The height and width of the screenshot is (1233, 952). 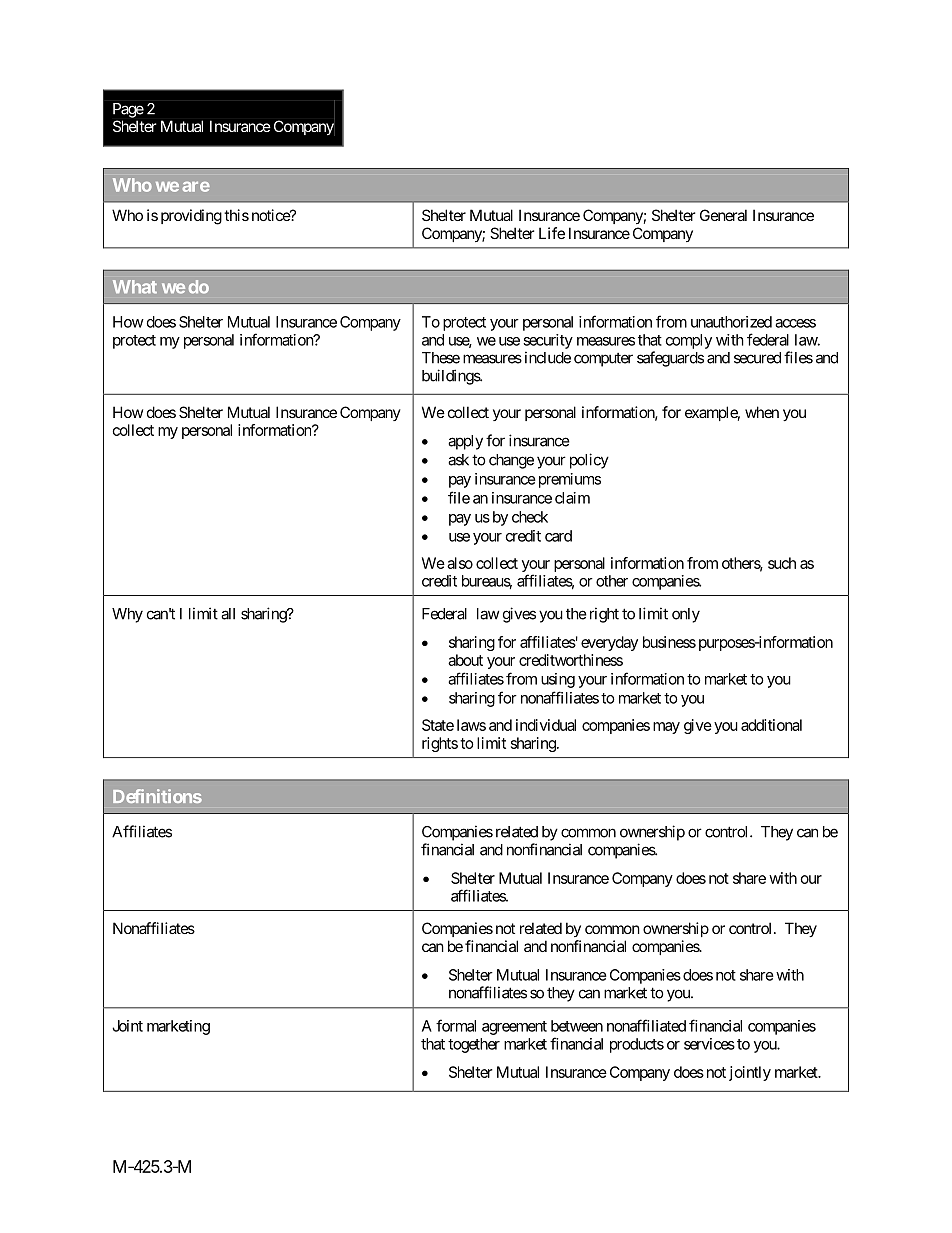 I want to click on individual, so click(x=546, y=725).
